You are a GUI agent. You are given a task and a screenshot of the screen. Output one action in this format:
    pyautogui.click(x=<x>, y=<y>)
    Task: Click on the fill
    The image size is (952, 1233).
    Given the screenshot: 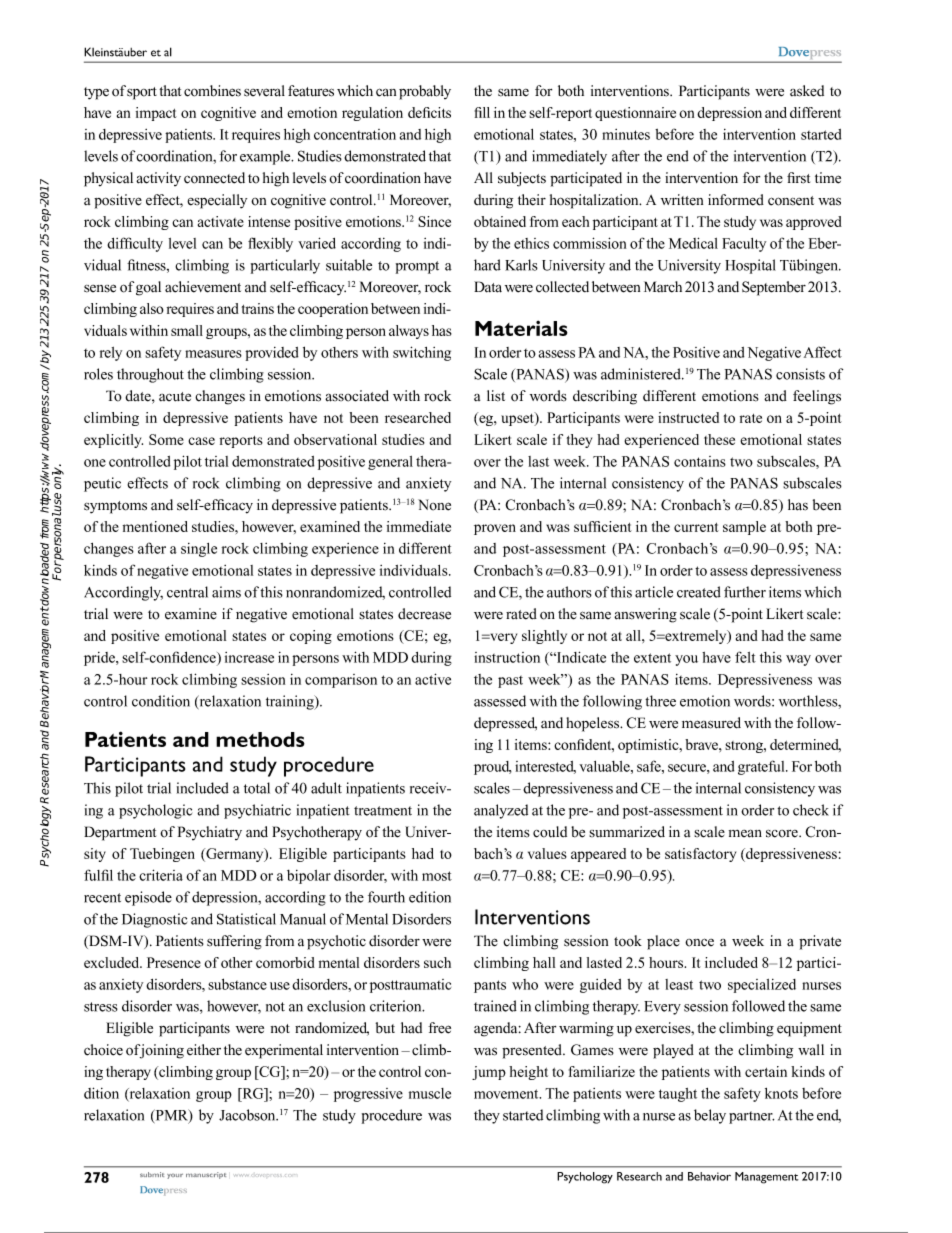 What is the action you would take?
    pyautogui.click(x=482, y=112)
